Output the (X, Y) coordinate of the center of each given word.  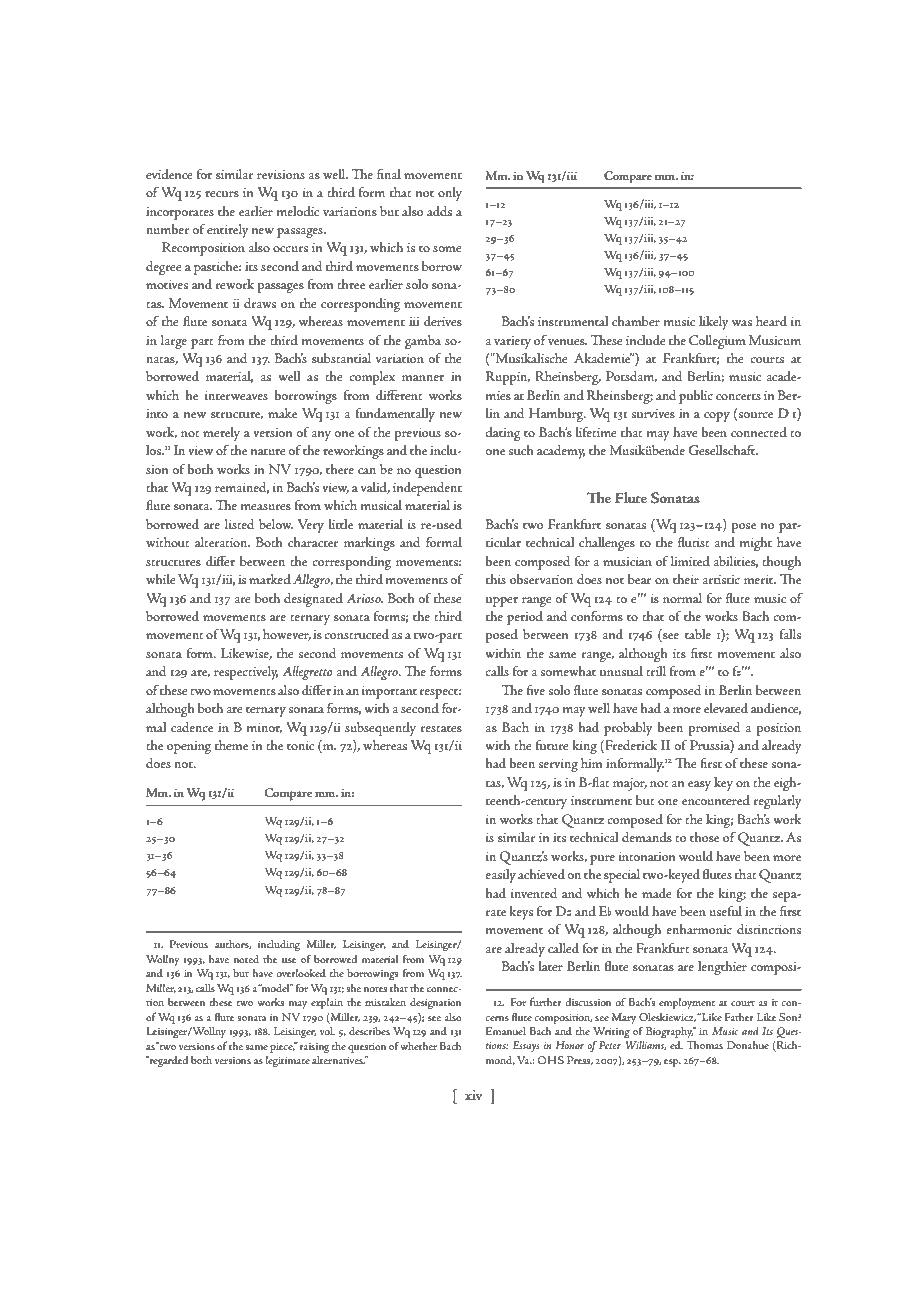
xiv (473, 1095)
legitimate (287, 1062)
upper (502, 602)
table (698, 634)
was (742, 323)
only (450, 194)
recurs (222, 194)
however (287, 635)
